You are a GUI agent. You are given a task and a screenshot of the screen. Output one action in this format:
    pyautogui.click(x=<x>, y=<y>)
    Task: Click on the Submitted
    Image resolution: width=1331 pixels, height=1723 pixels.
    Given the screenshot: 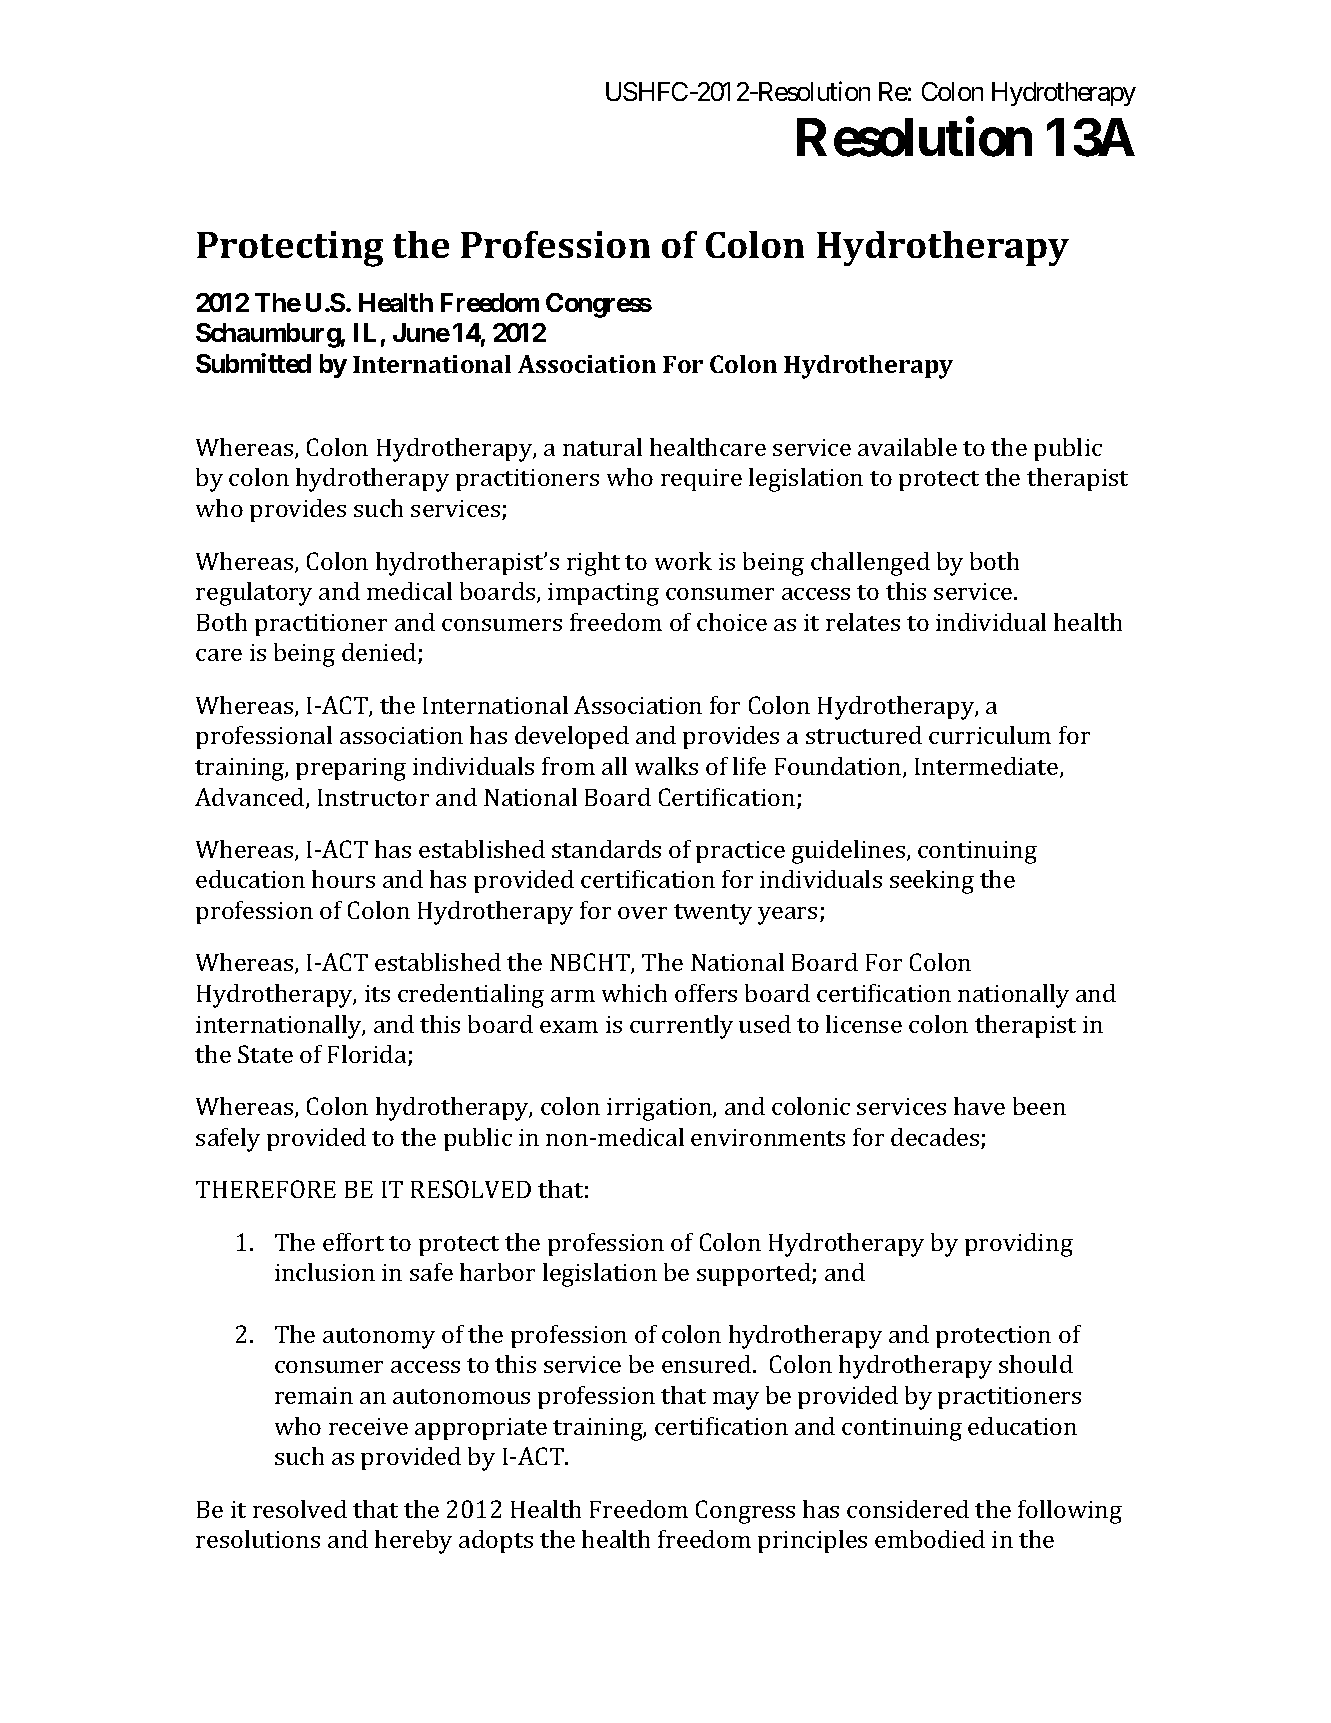 What is the action you would take?
    pyautogui.click(x=253, y=363)
